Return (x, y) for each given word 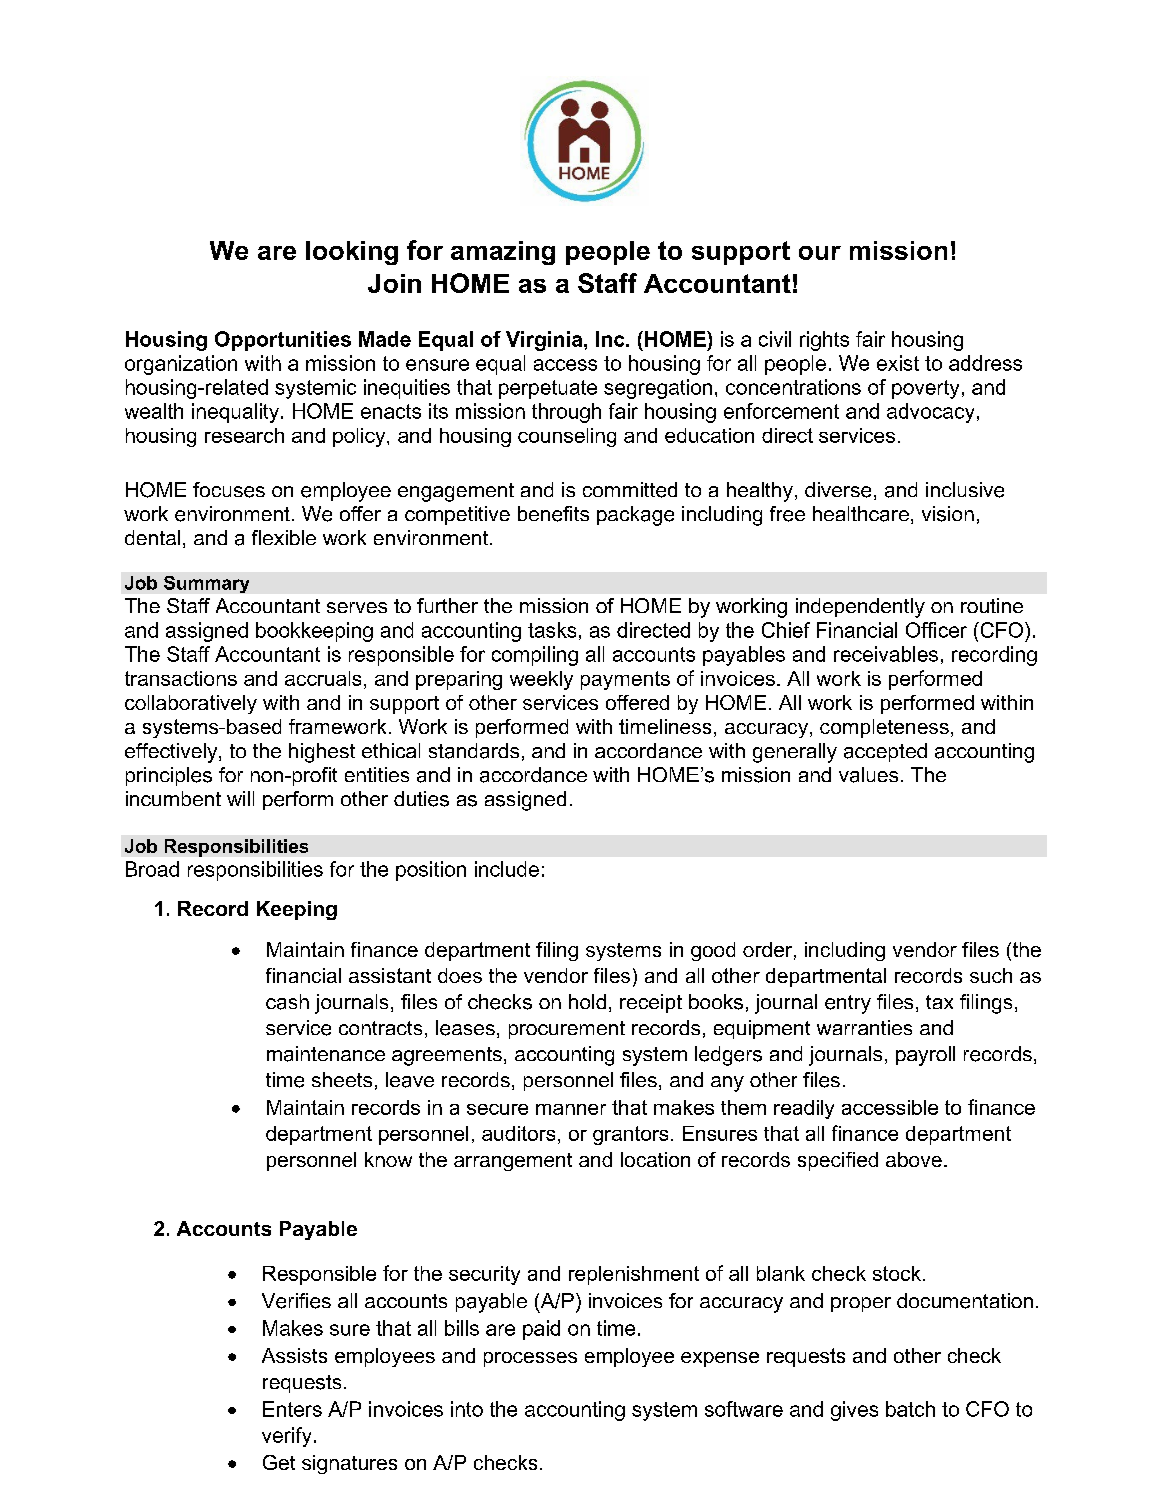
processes (530, 1359)
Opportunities (283, 341)
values (868, 775)
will (240, 798)
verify (286, 1437)
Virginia (545, 341)
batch (910, 1409)
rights (824, 341)
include (507, 869)
